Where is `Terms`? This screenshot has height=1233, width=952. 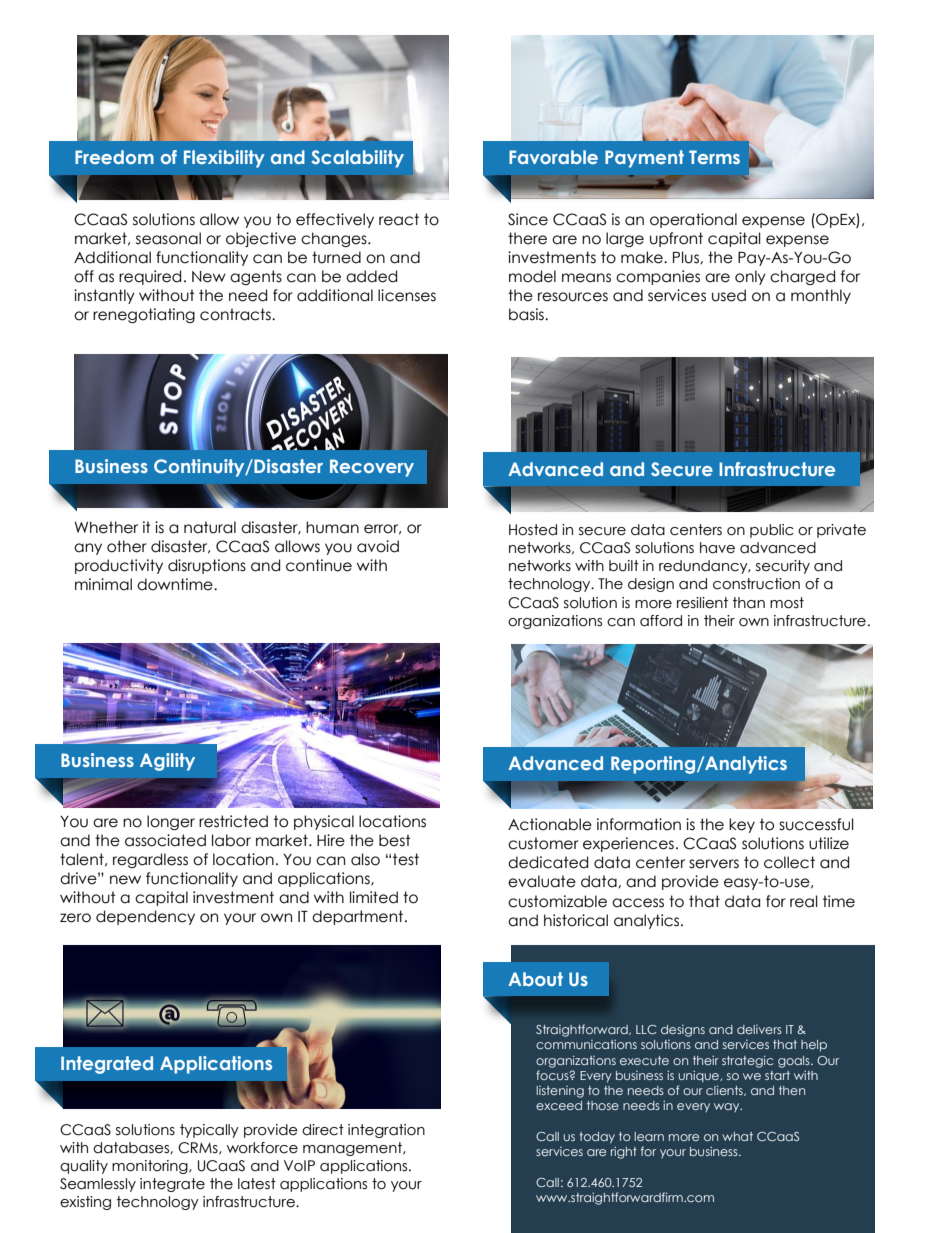
Terms is located at coordinates (714, 157).
